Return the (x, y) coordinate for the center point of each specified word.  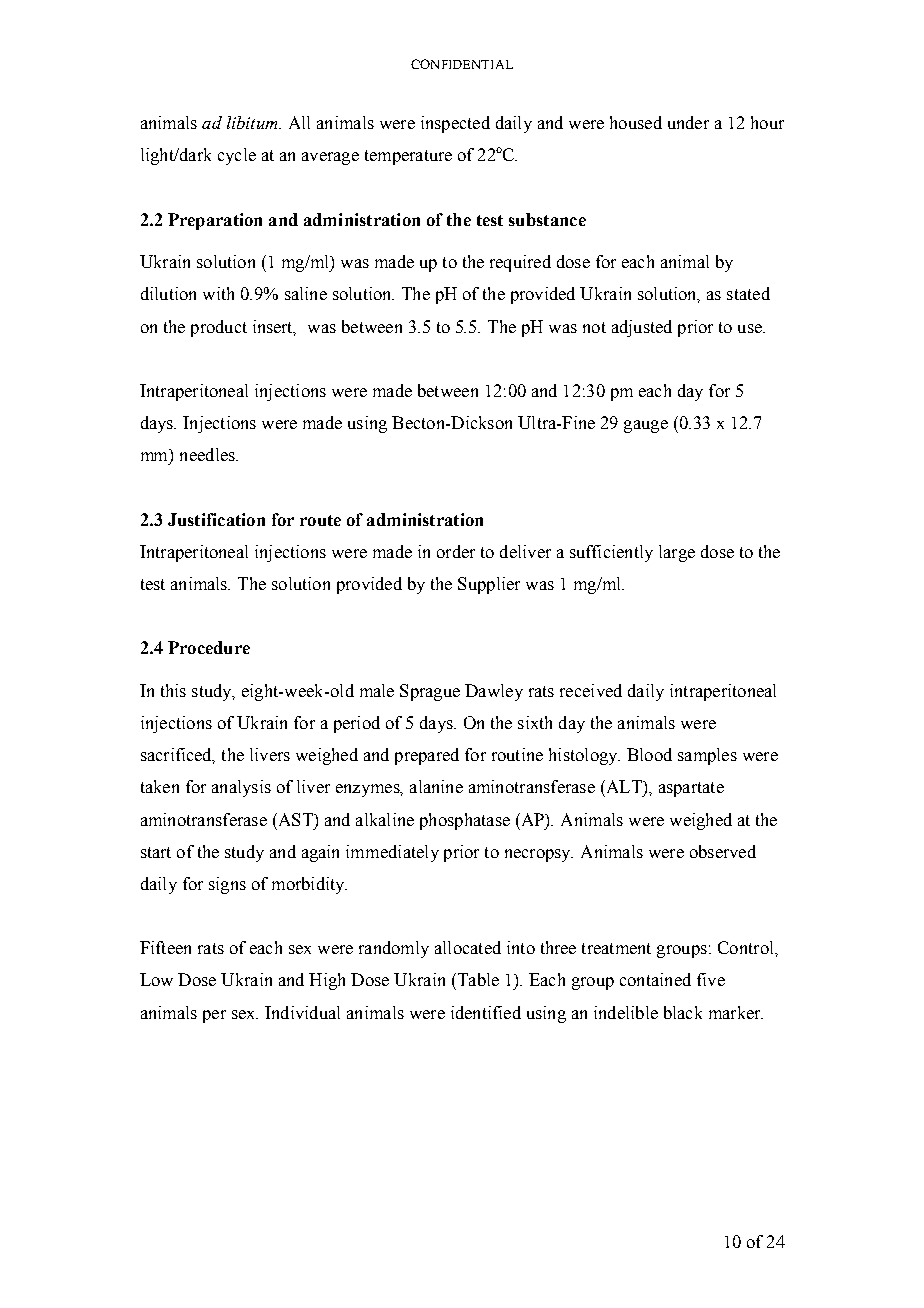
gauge (646, 426)
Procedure (209, 647)
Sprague (430, 692)
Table (477, 979)
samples (707, 756)
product (219, 328)
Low (156, 979)
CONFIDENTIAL (462, 64)
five (711, 979)
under (688, 122)
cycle (237, 156)
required (520, 263)
